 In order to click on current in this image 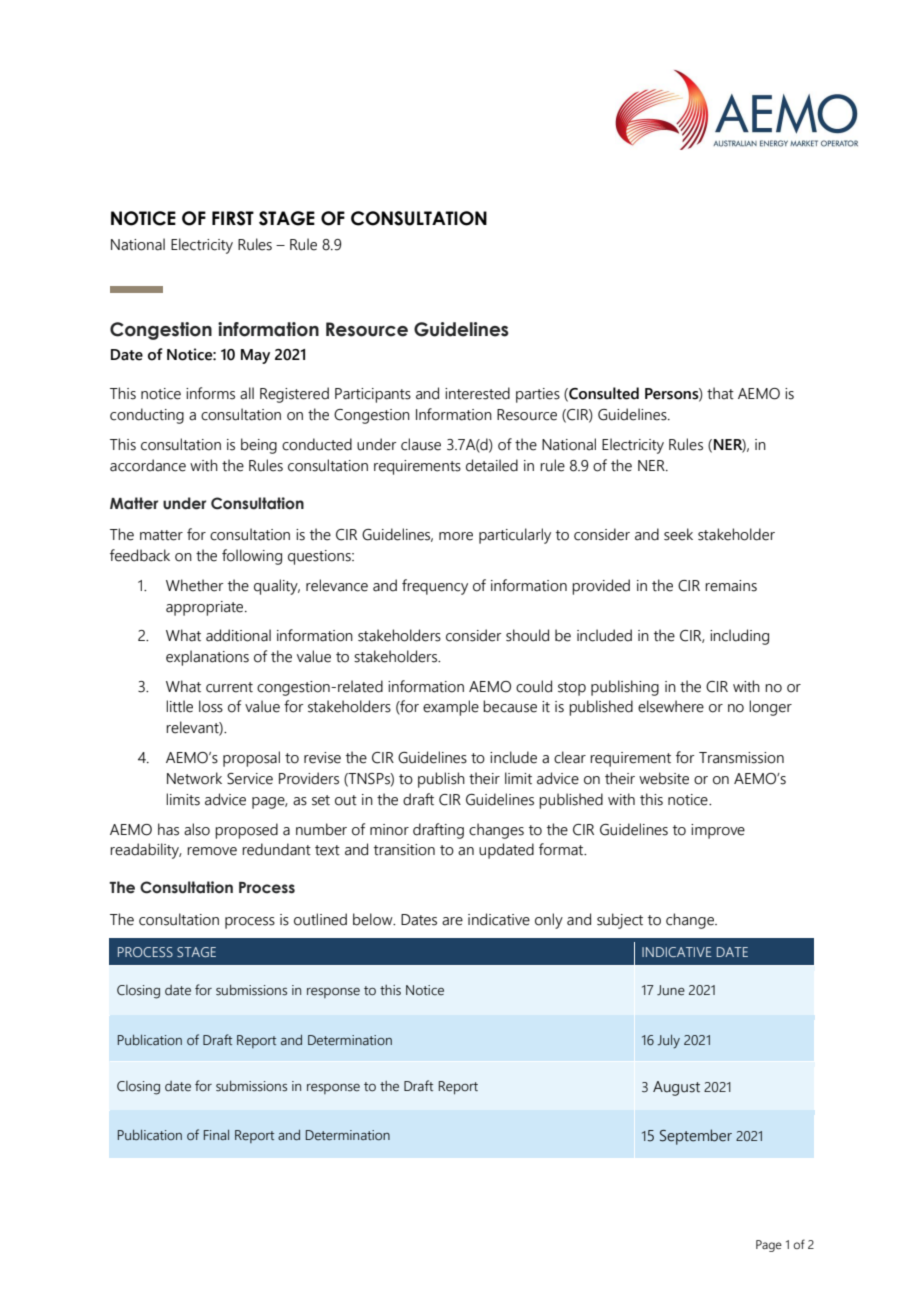, I will do `click(229, 687)`.
